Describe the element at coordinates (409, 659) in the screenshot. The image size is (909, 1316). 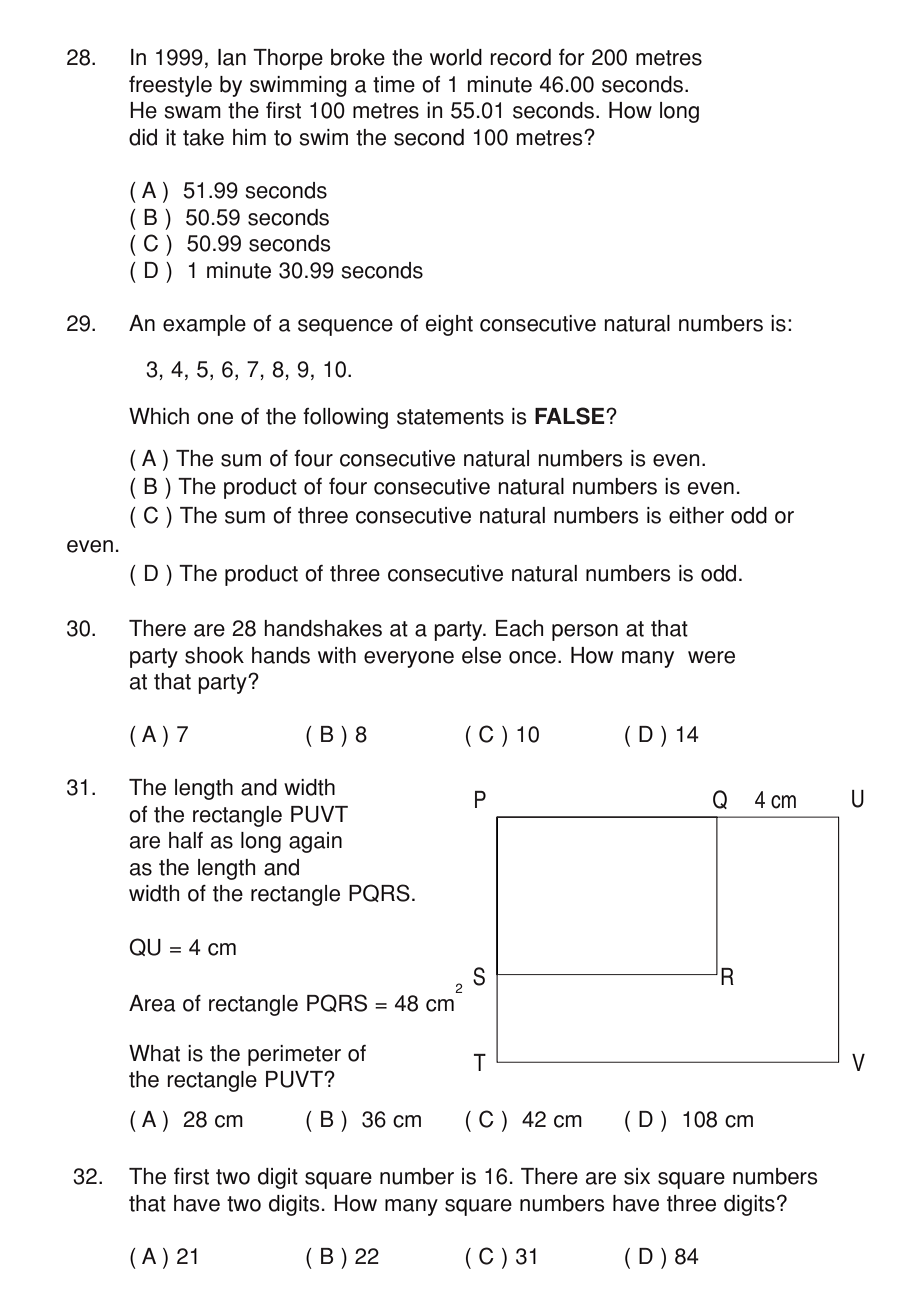
I see `everyone` at that location.
